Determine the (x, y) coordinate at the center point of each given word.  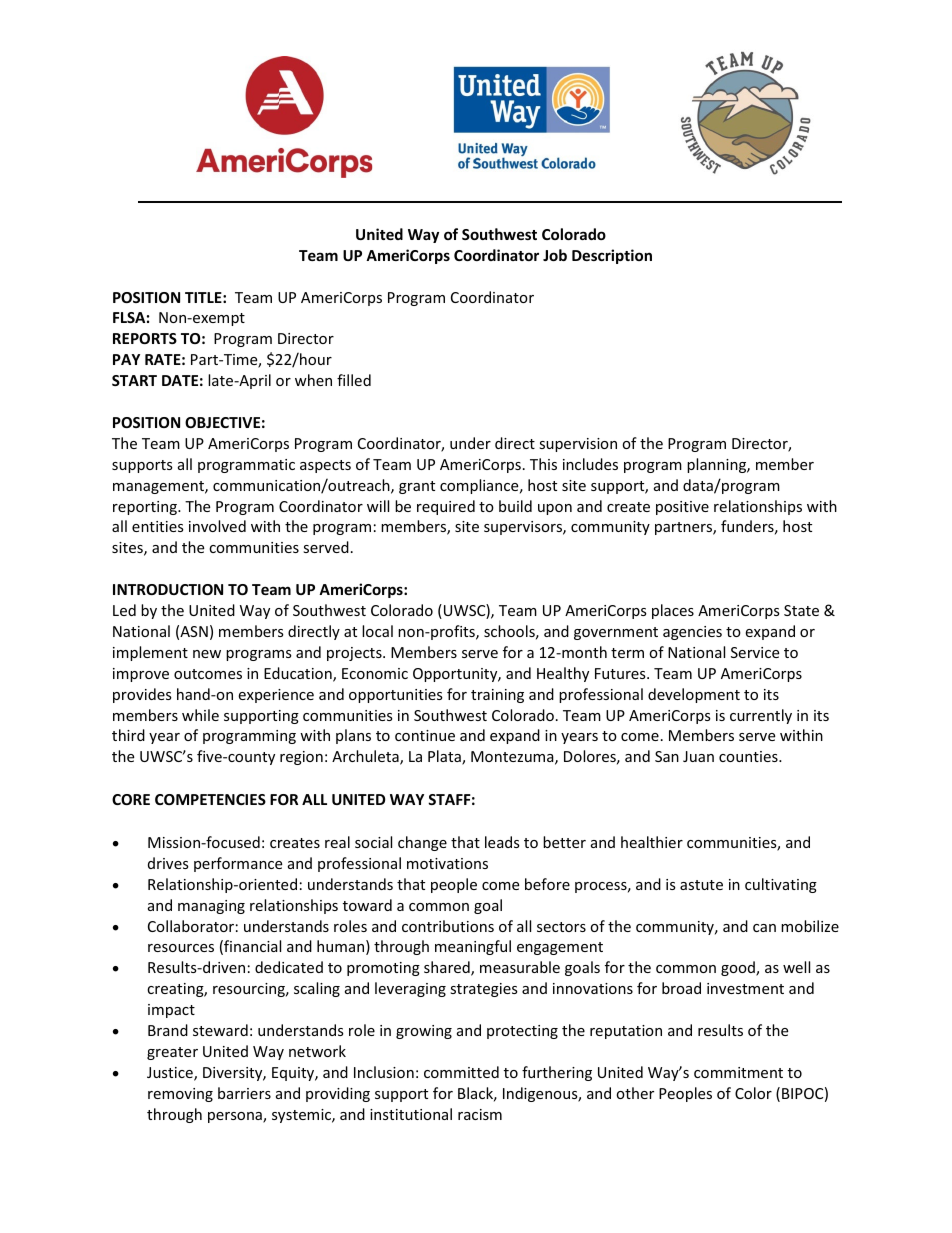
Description (612, 256)
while (200, 715)
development (694, 695)
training (497, 696)
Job (555, 255)
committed (461, 1072)
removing (180, 1095)
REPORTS (145, 338)
